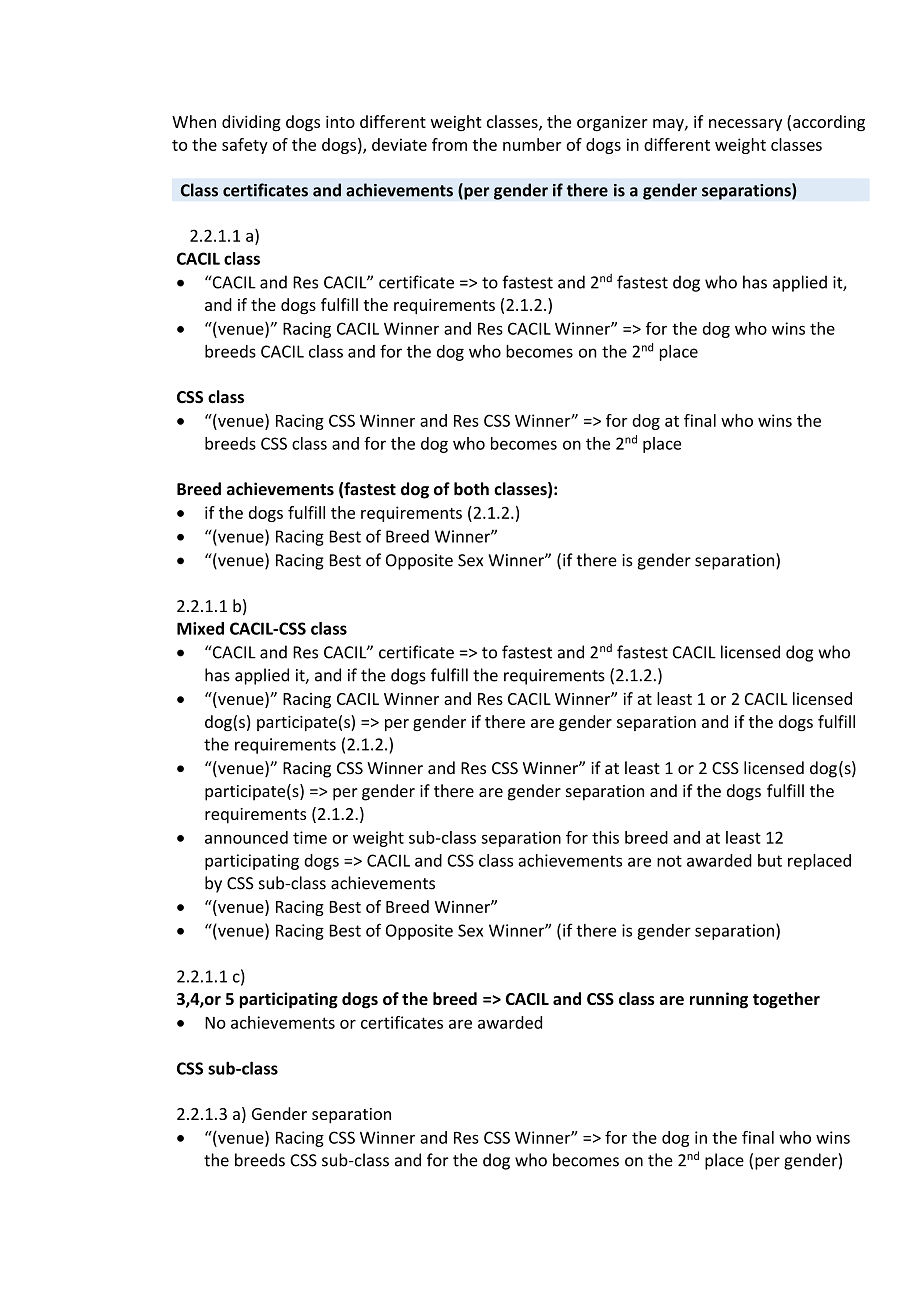 The height and width of the screenshot is (1308, 924). What do you see at coordinates (719, 1000) in the screenshot?
I see `running` at bounding box center [719, 1000].
